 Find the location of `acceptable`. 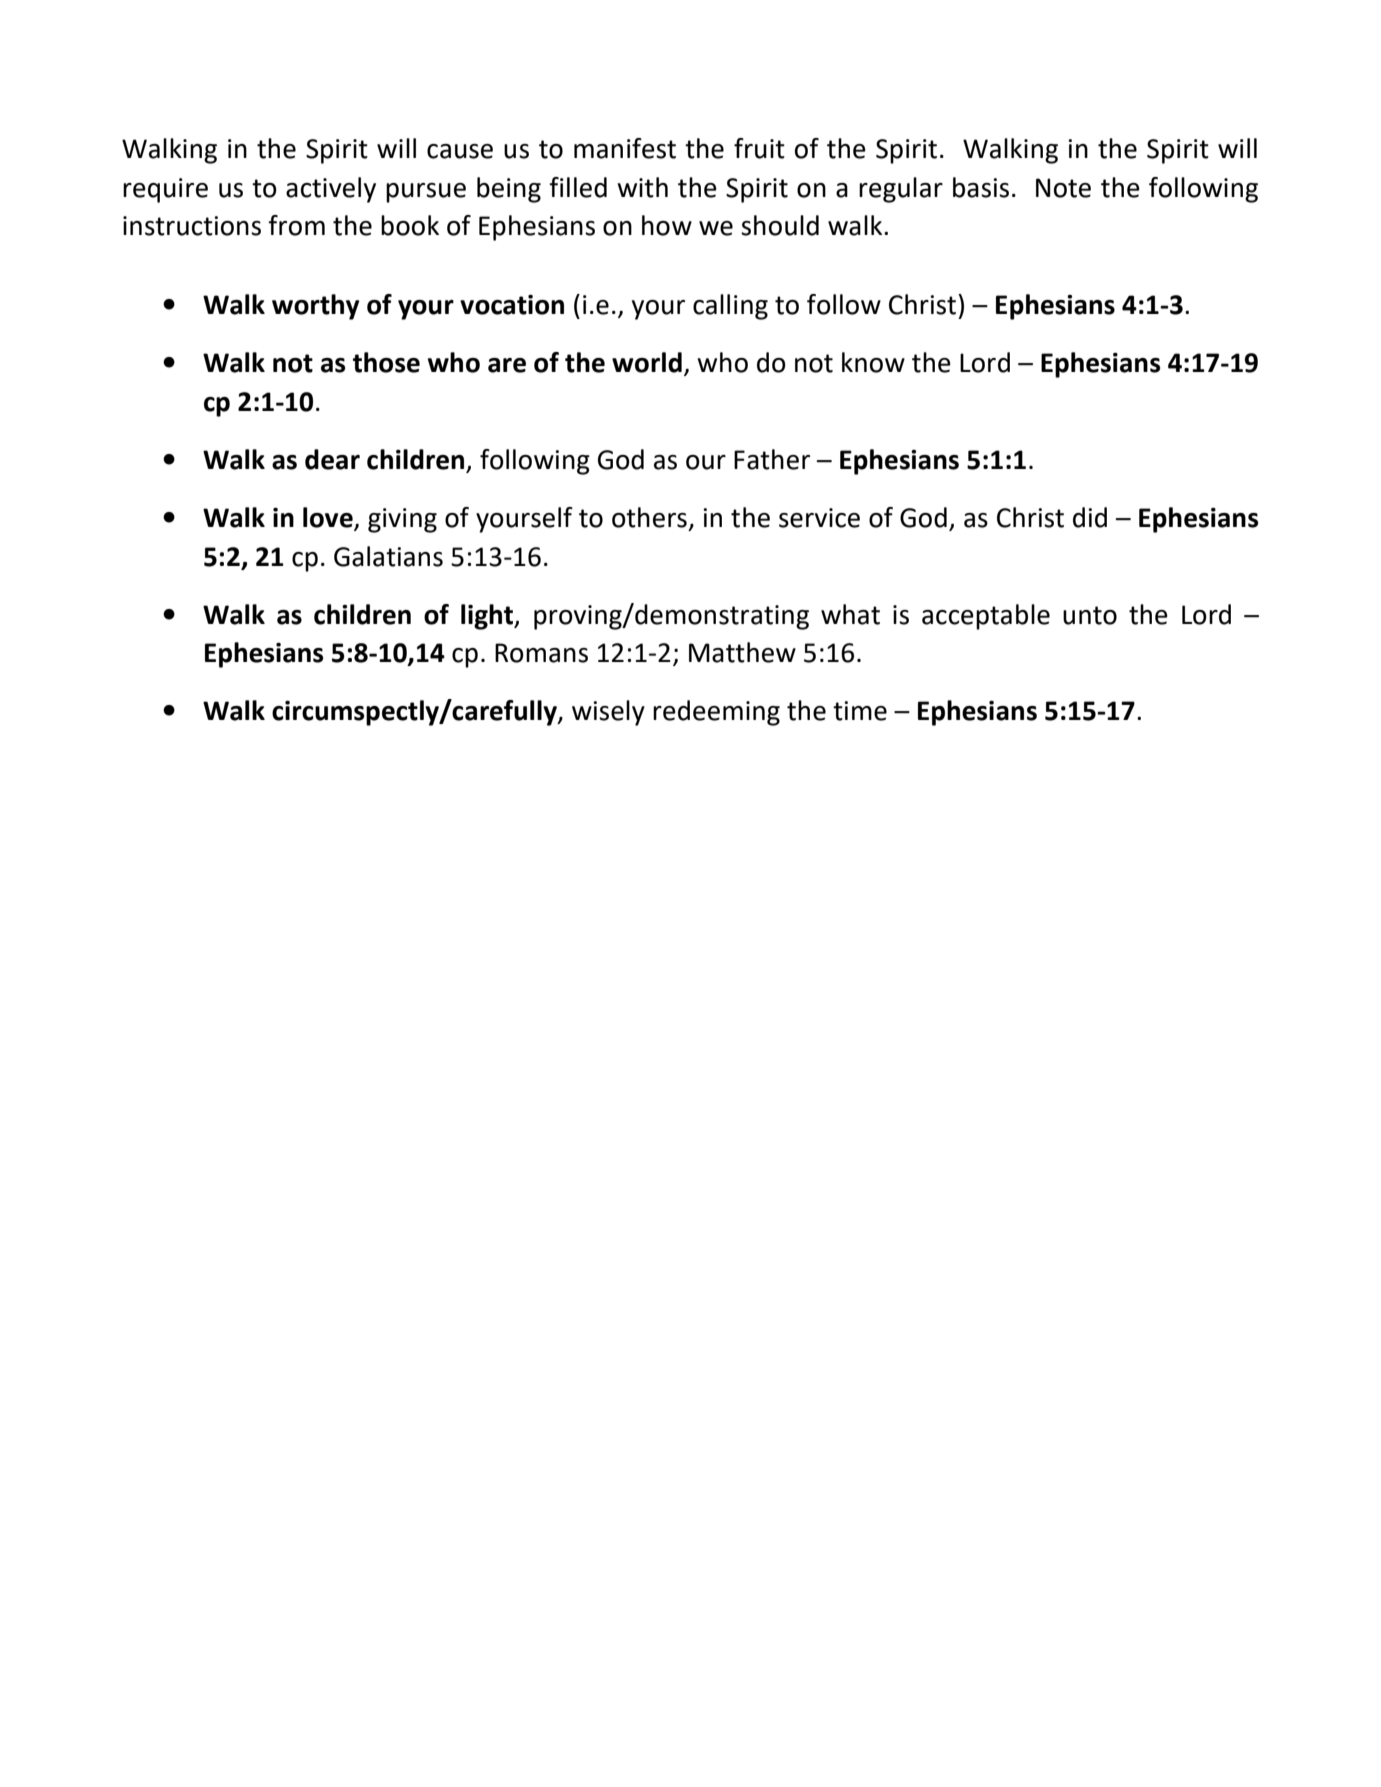

acceptable is located at coordinates (986, 617).
